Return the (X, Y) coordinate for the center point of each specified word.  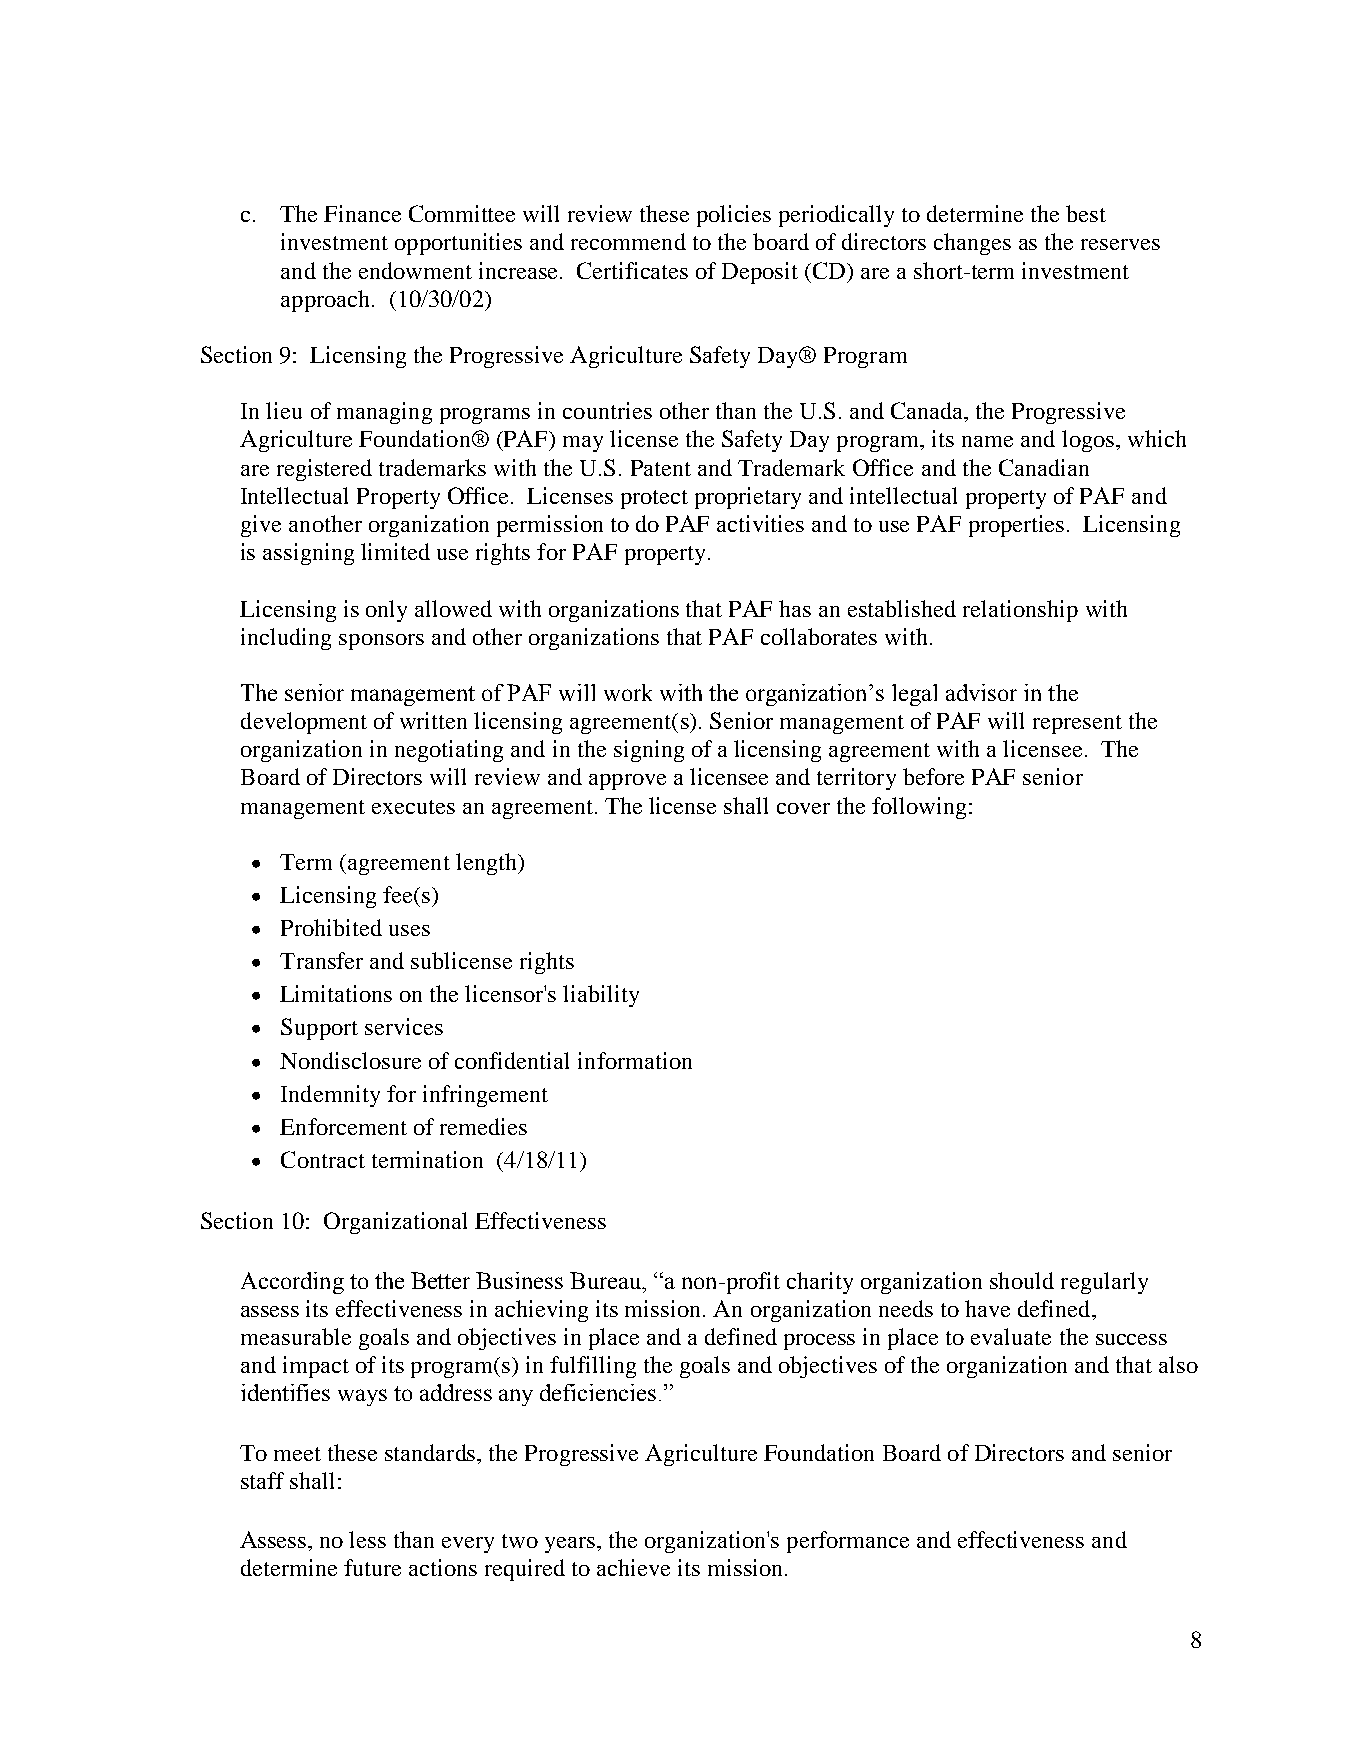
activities (760, 523)
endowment (415, 270)
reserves (1120, 244)
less (367, 1539)
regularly (1104, 1283)
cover (803, 808)
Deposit (760, 273)
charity (820, 1283)
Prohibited (331, 927)
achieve (633, 1567)
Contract (323, 1159)
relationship (1020, 611)
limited (395, 551)
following (919, 808)
